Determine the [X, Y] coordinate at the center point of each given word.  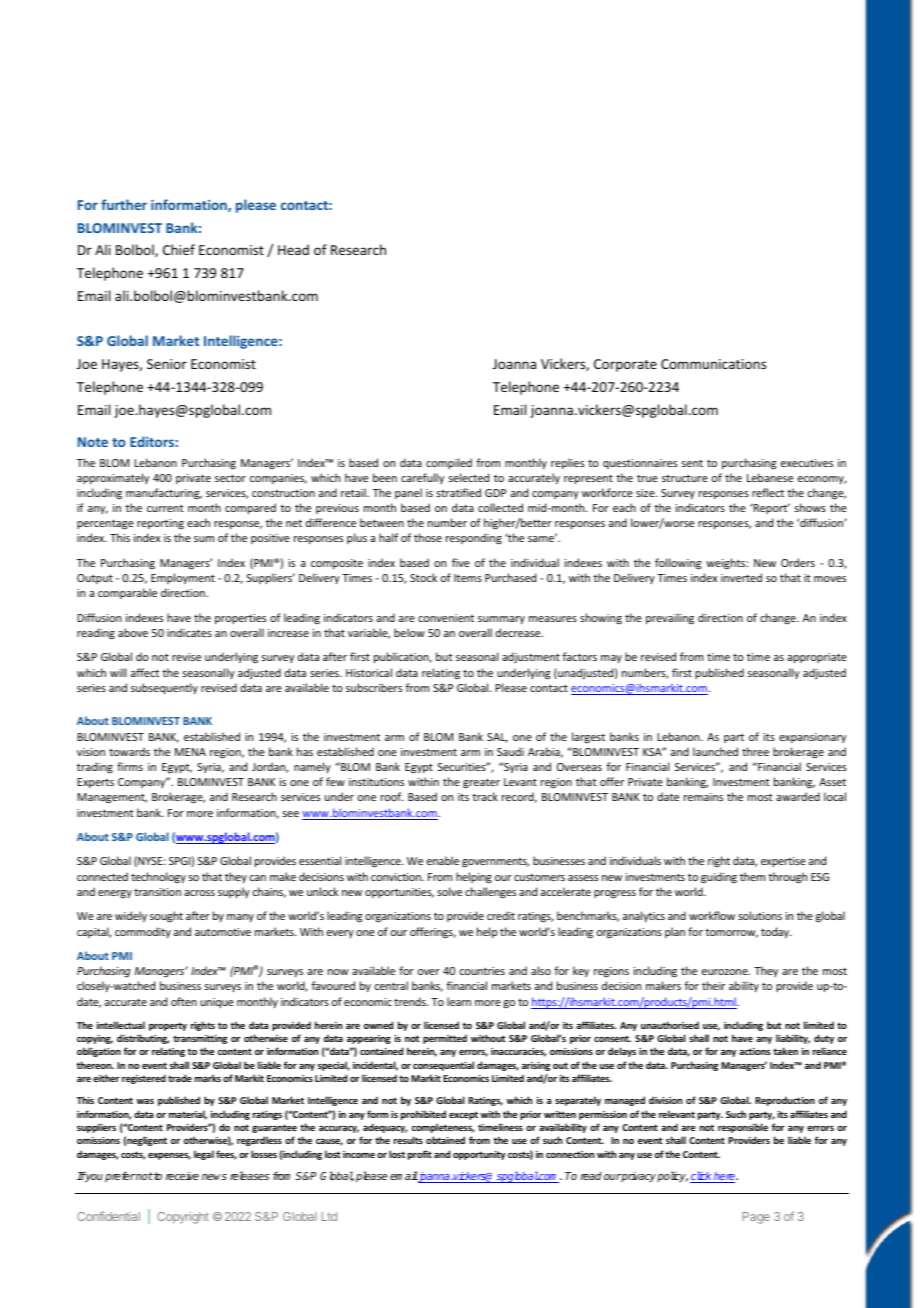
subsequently [164, 688]
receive [182, 1176]
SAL [497, 738]
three [755, 751]
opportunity [479, 1155]
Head [293, 249]
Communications [713, 364]
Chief [179, 249]
